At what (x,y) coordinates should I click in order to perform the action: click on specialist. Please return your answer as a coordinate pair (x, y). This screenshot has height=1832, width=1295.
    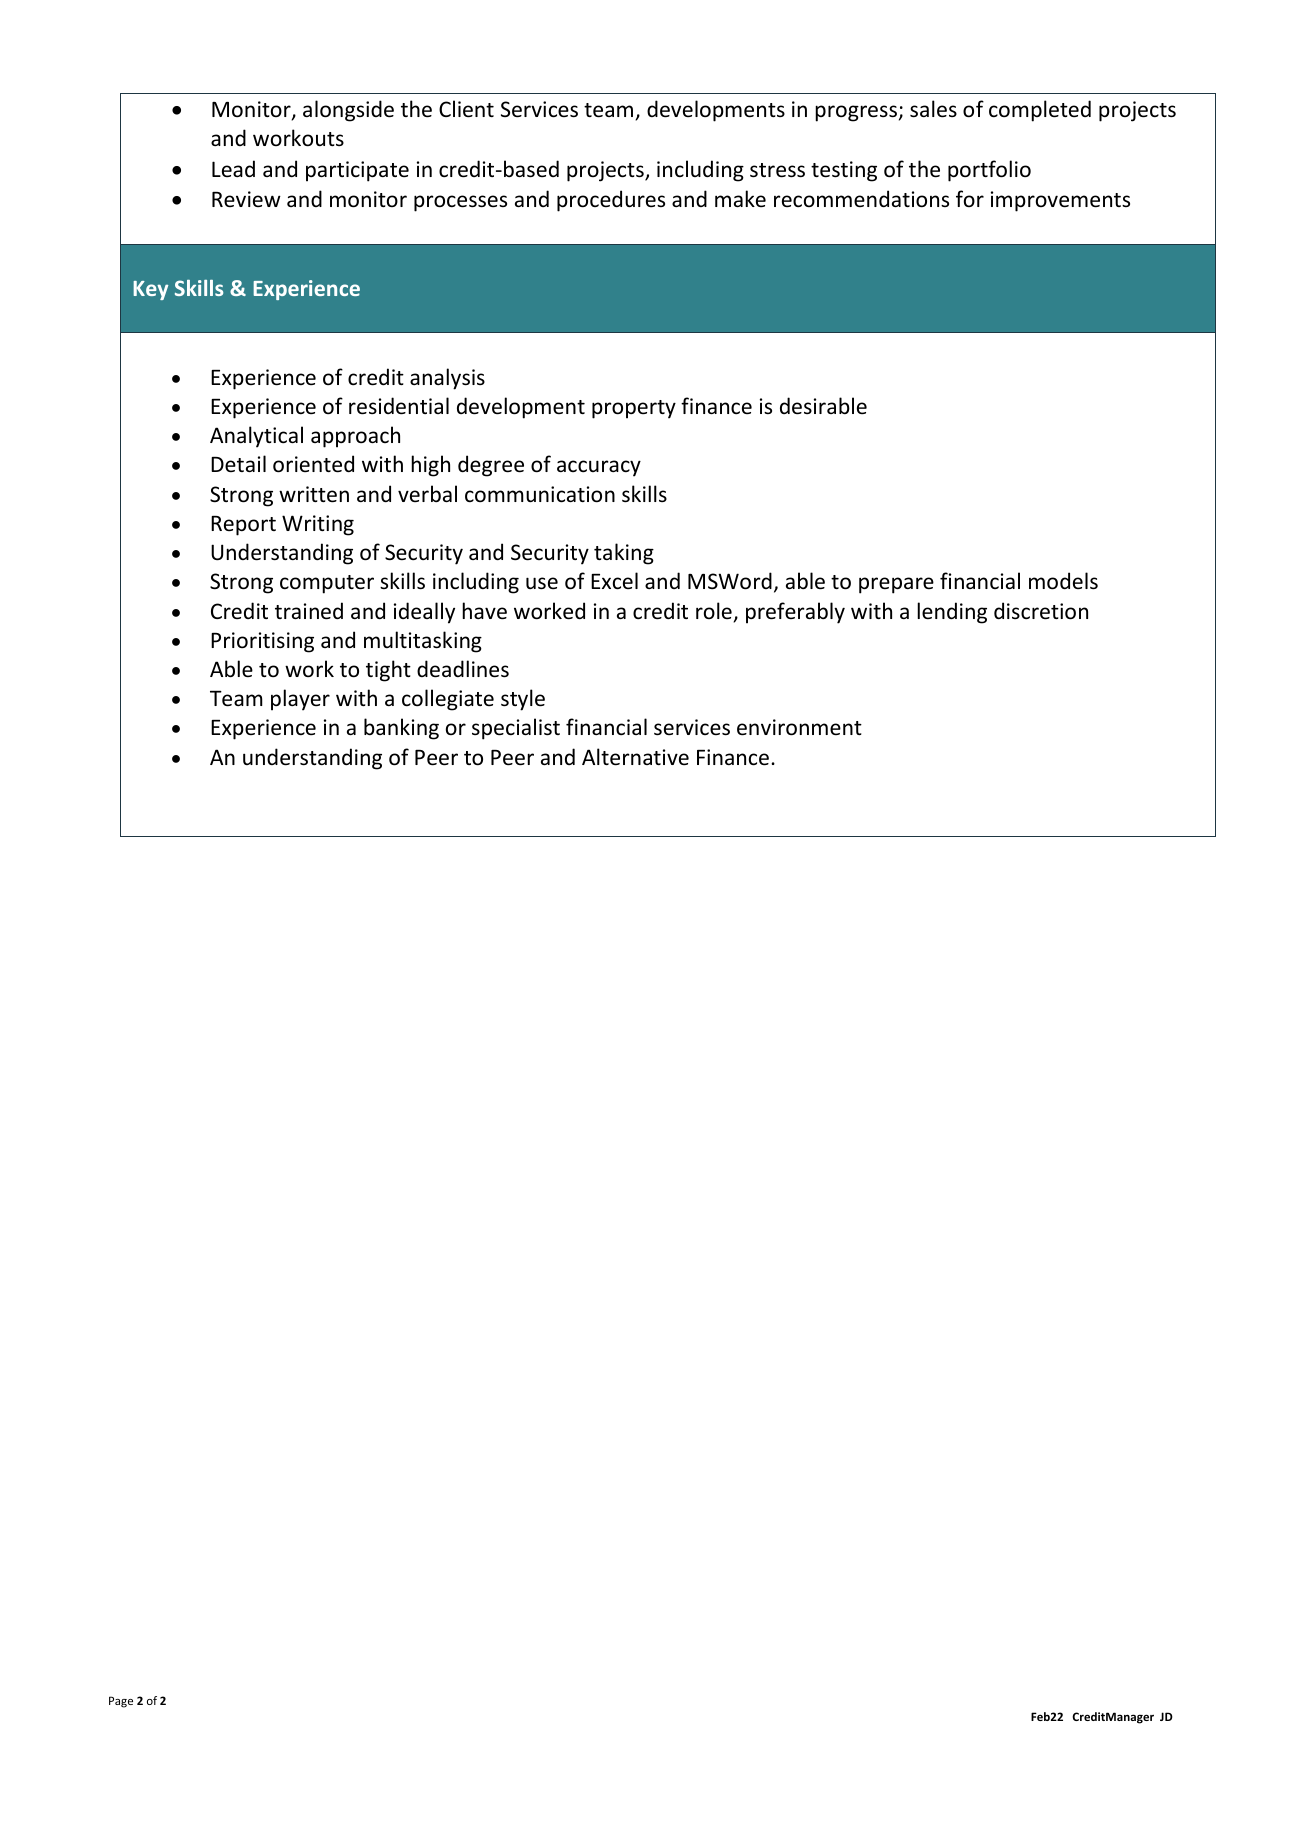
    Looking at the image, I should click on (516, 729).
